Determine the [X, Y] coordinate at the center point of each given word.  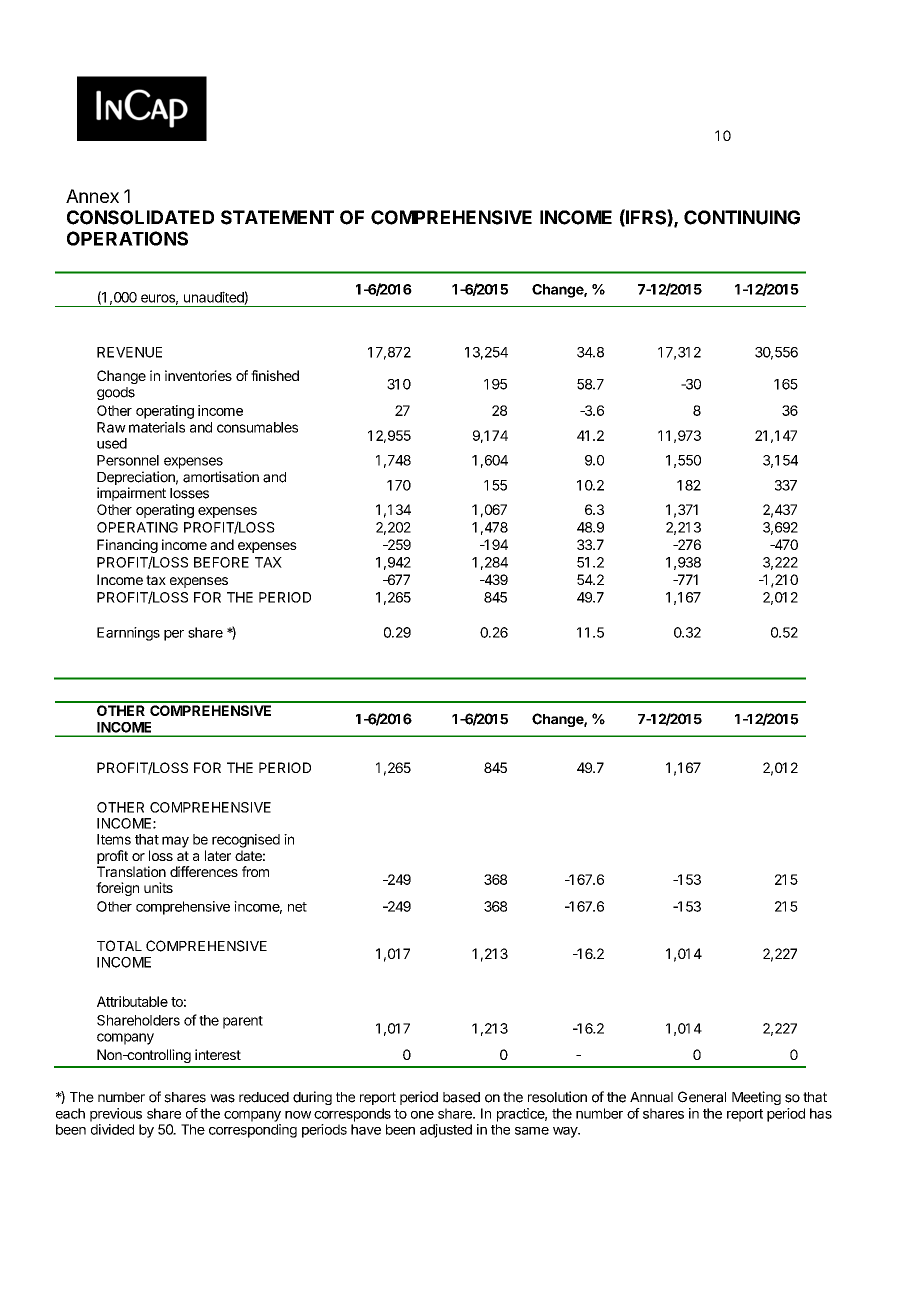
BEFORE [221, 562]
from [255, 871]
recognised [246, 841]
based [461, 1097]
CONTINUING [742, 217]
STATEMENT [277, 217]
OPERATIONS [127, 238]
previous [116, 1115]
